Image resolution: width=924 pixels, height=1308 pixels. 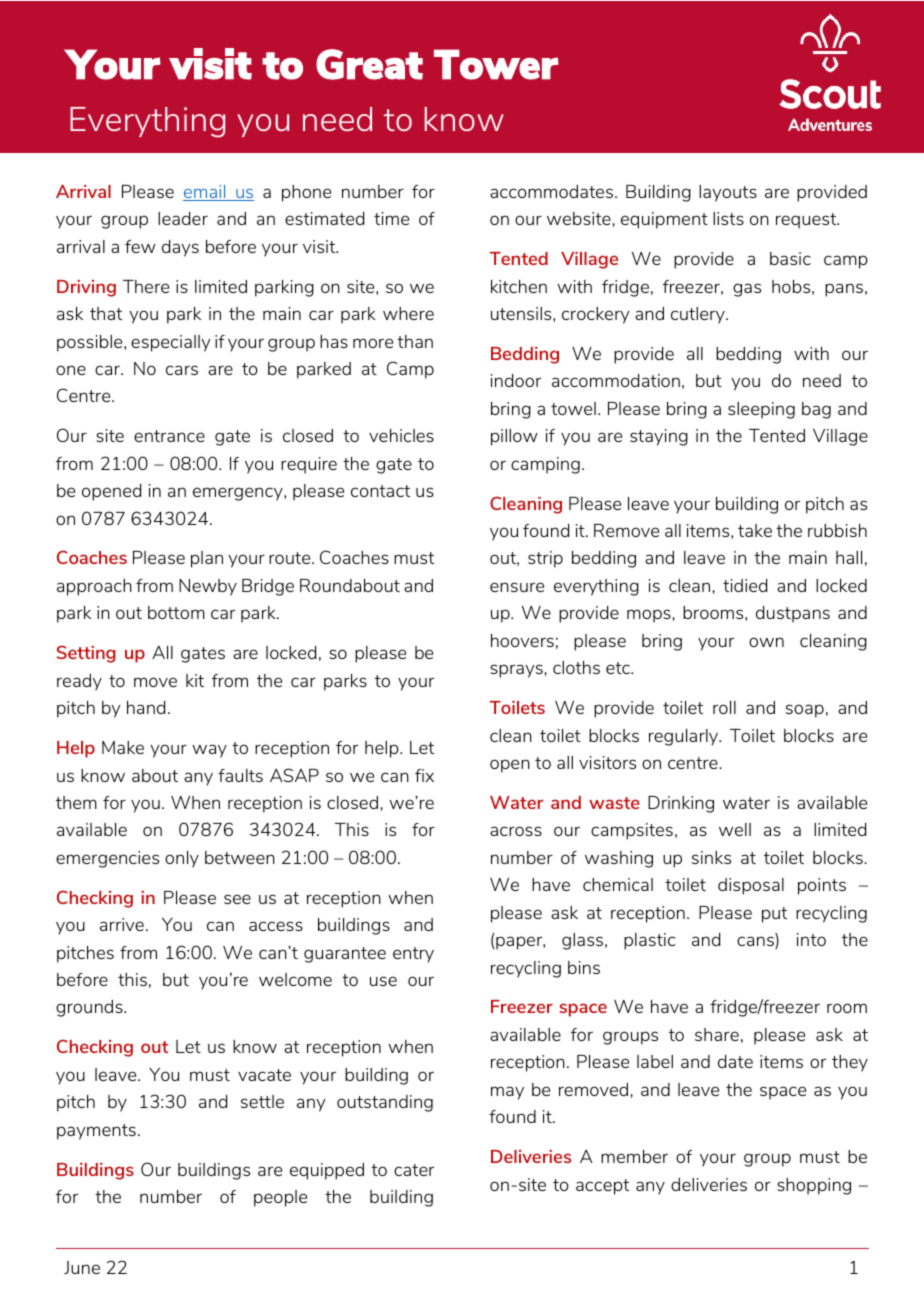 What do you see at coordinates (516, 380) in the image?
I see `indoor` at bounding box center [516, 380].
